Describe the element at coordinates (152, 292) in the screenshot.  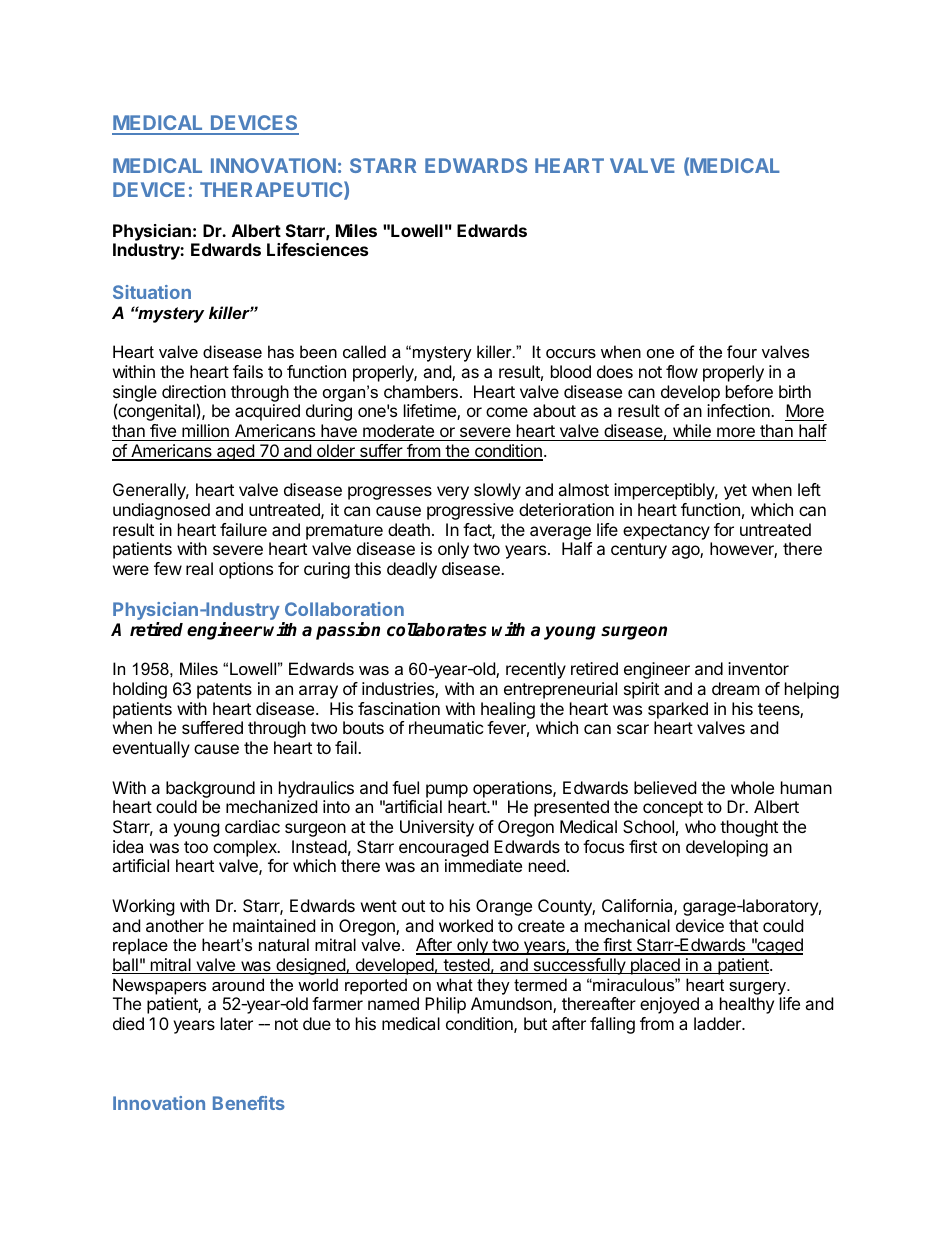
I see `Situation` at that location.
